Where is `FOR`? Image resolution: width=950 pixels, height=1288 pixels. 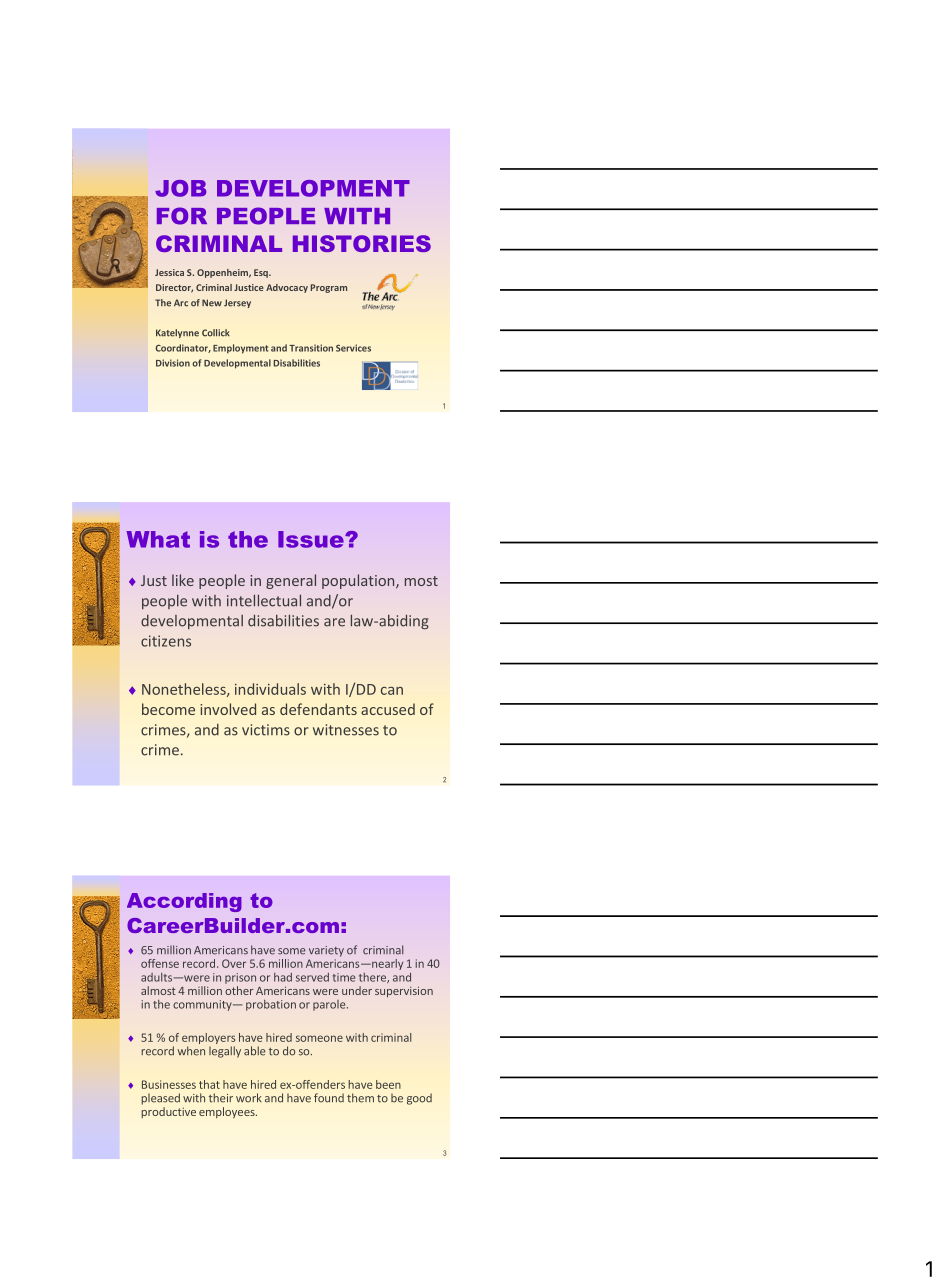 FOR is located at coordinates (182, 216).
